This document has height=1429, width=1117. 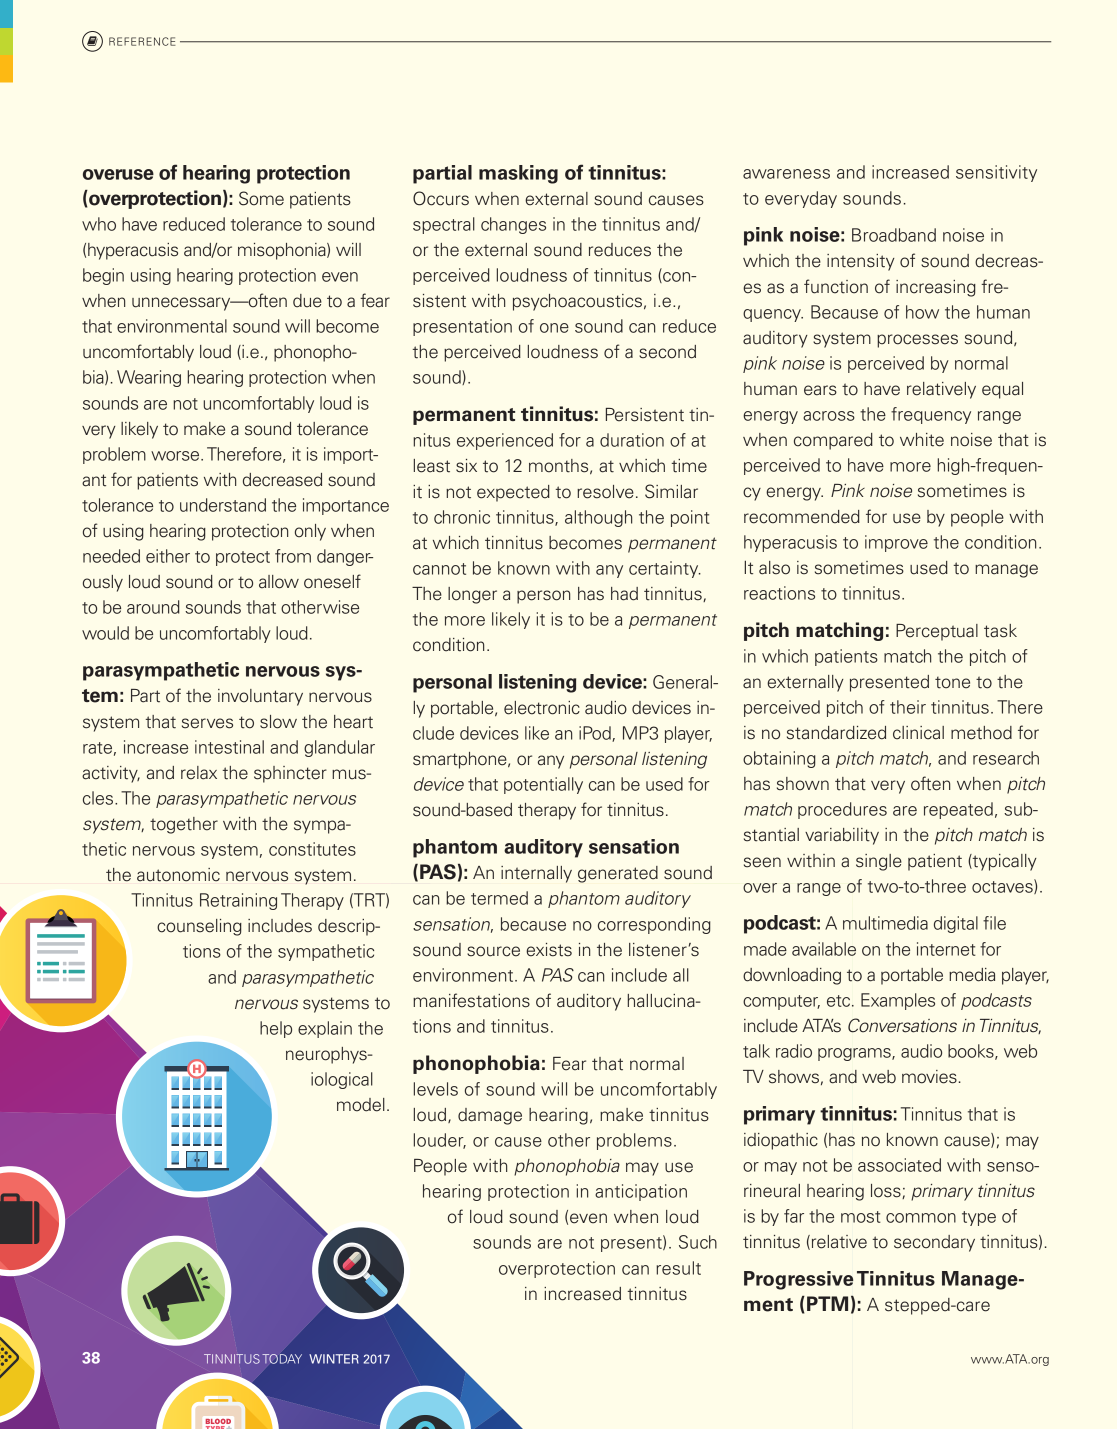 I want to click on single, so click(x=879, y=862).
